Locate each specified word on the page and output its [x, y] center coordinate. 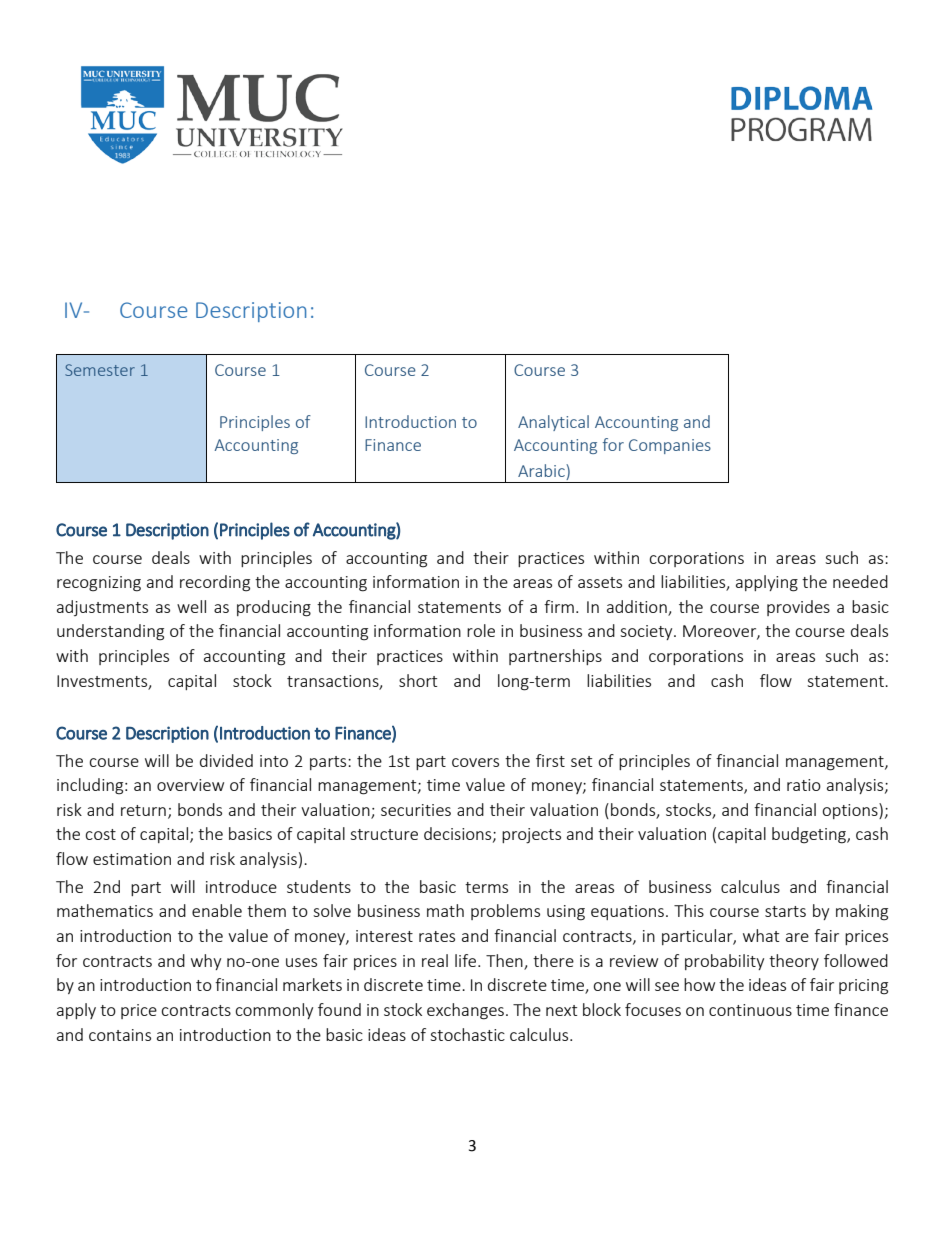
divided [226, 760]
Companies [670, 446]
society [647, 632]
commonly [274, 1011]
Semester [100, 370]
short [418, 680]
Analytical [553, 423]
